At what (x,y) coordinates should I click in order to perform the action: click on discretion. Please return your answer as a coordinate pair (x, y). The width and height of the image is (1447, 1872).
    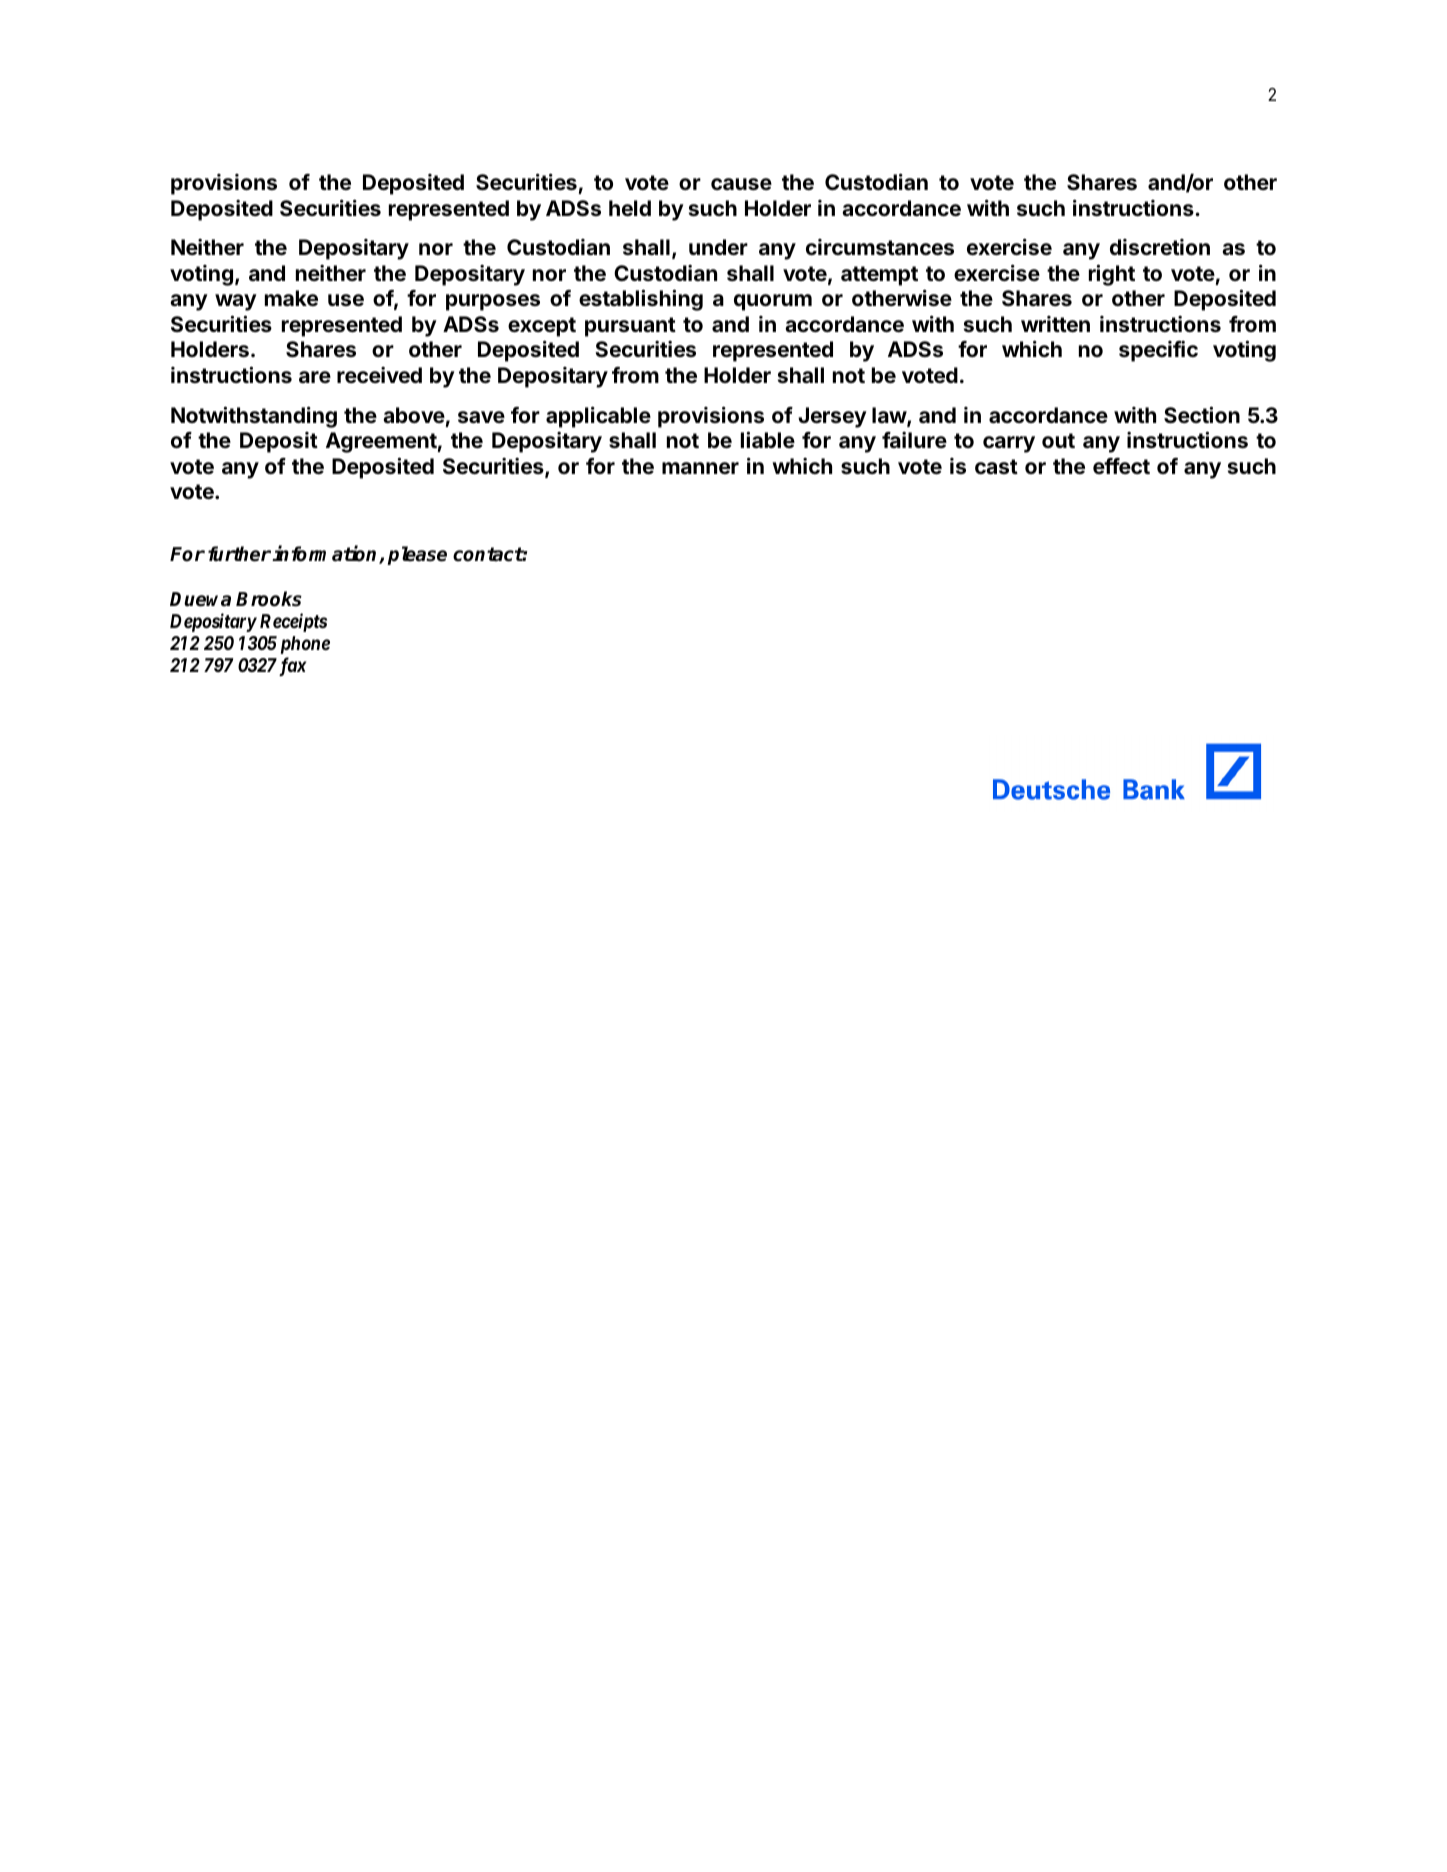
    Looking at the image, I should click on (1160, 247).
